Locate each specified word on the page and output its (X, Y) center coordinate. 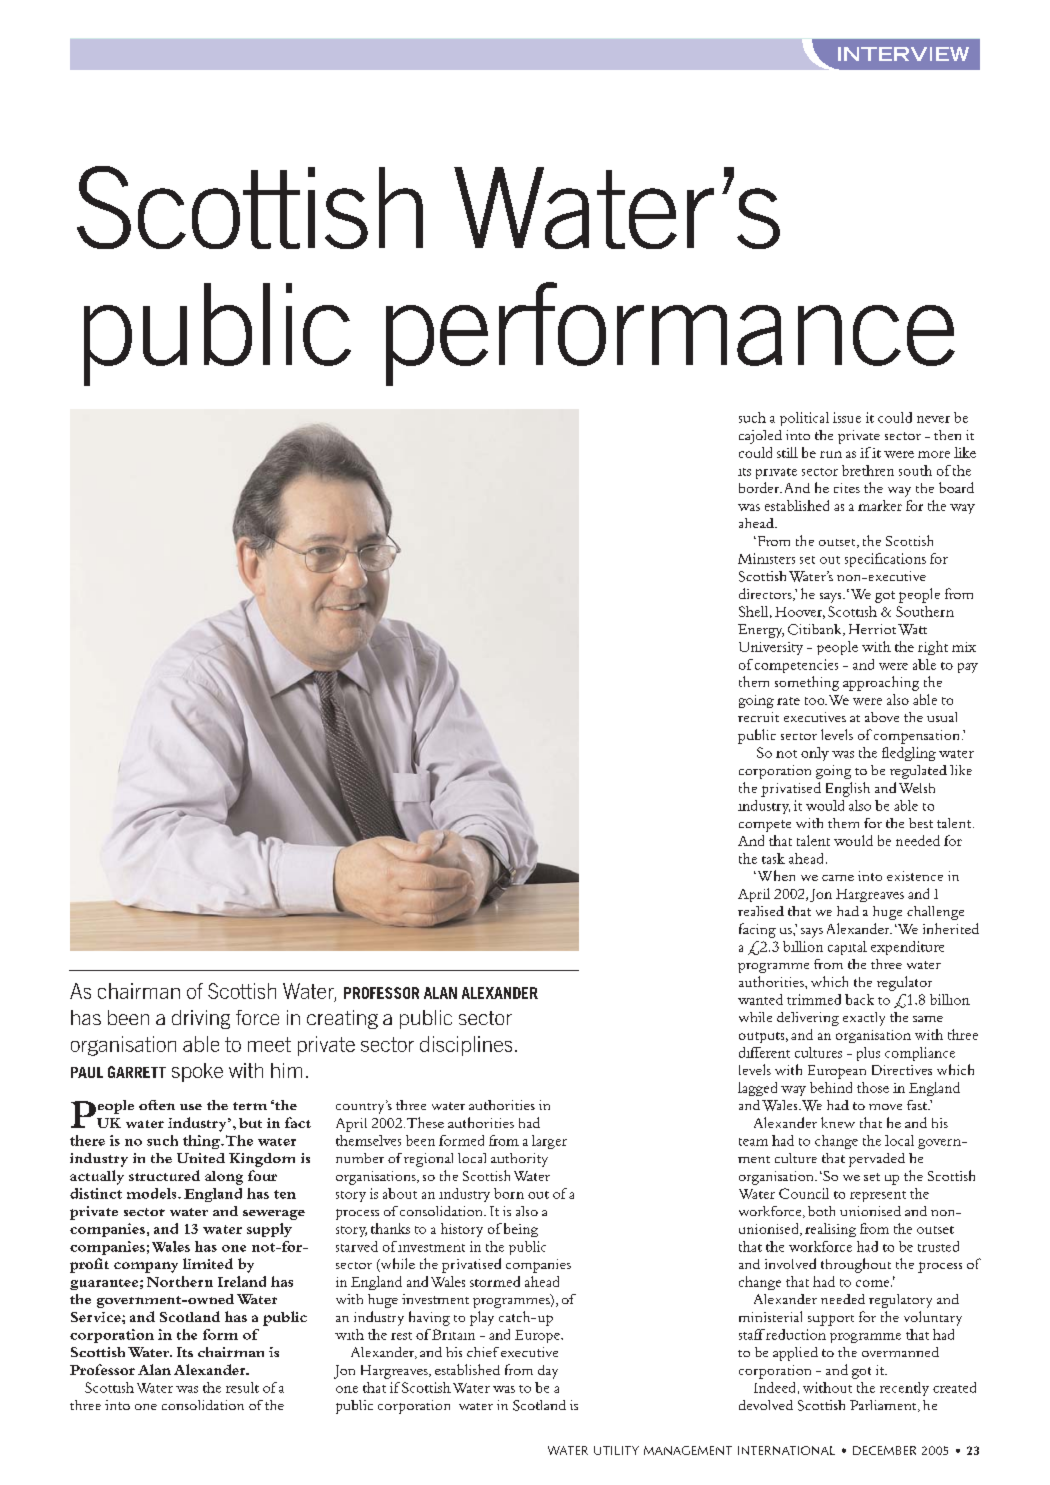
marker (880, 505)
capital (847, 948)
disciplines (466, 1046)
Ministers (766, 558)
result (242, 1387)
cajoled (760, 437)
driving (201, 1019)
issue (847, 417)
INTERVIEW (903, 54)
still (787, 452)
